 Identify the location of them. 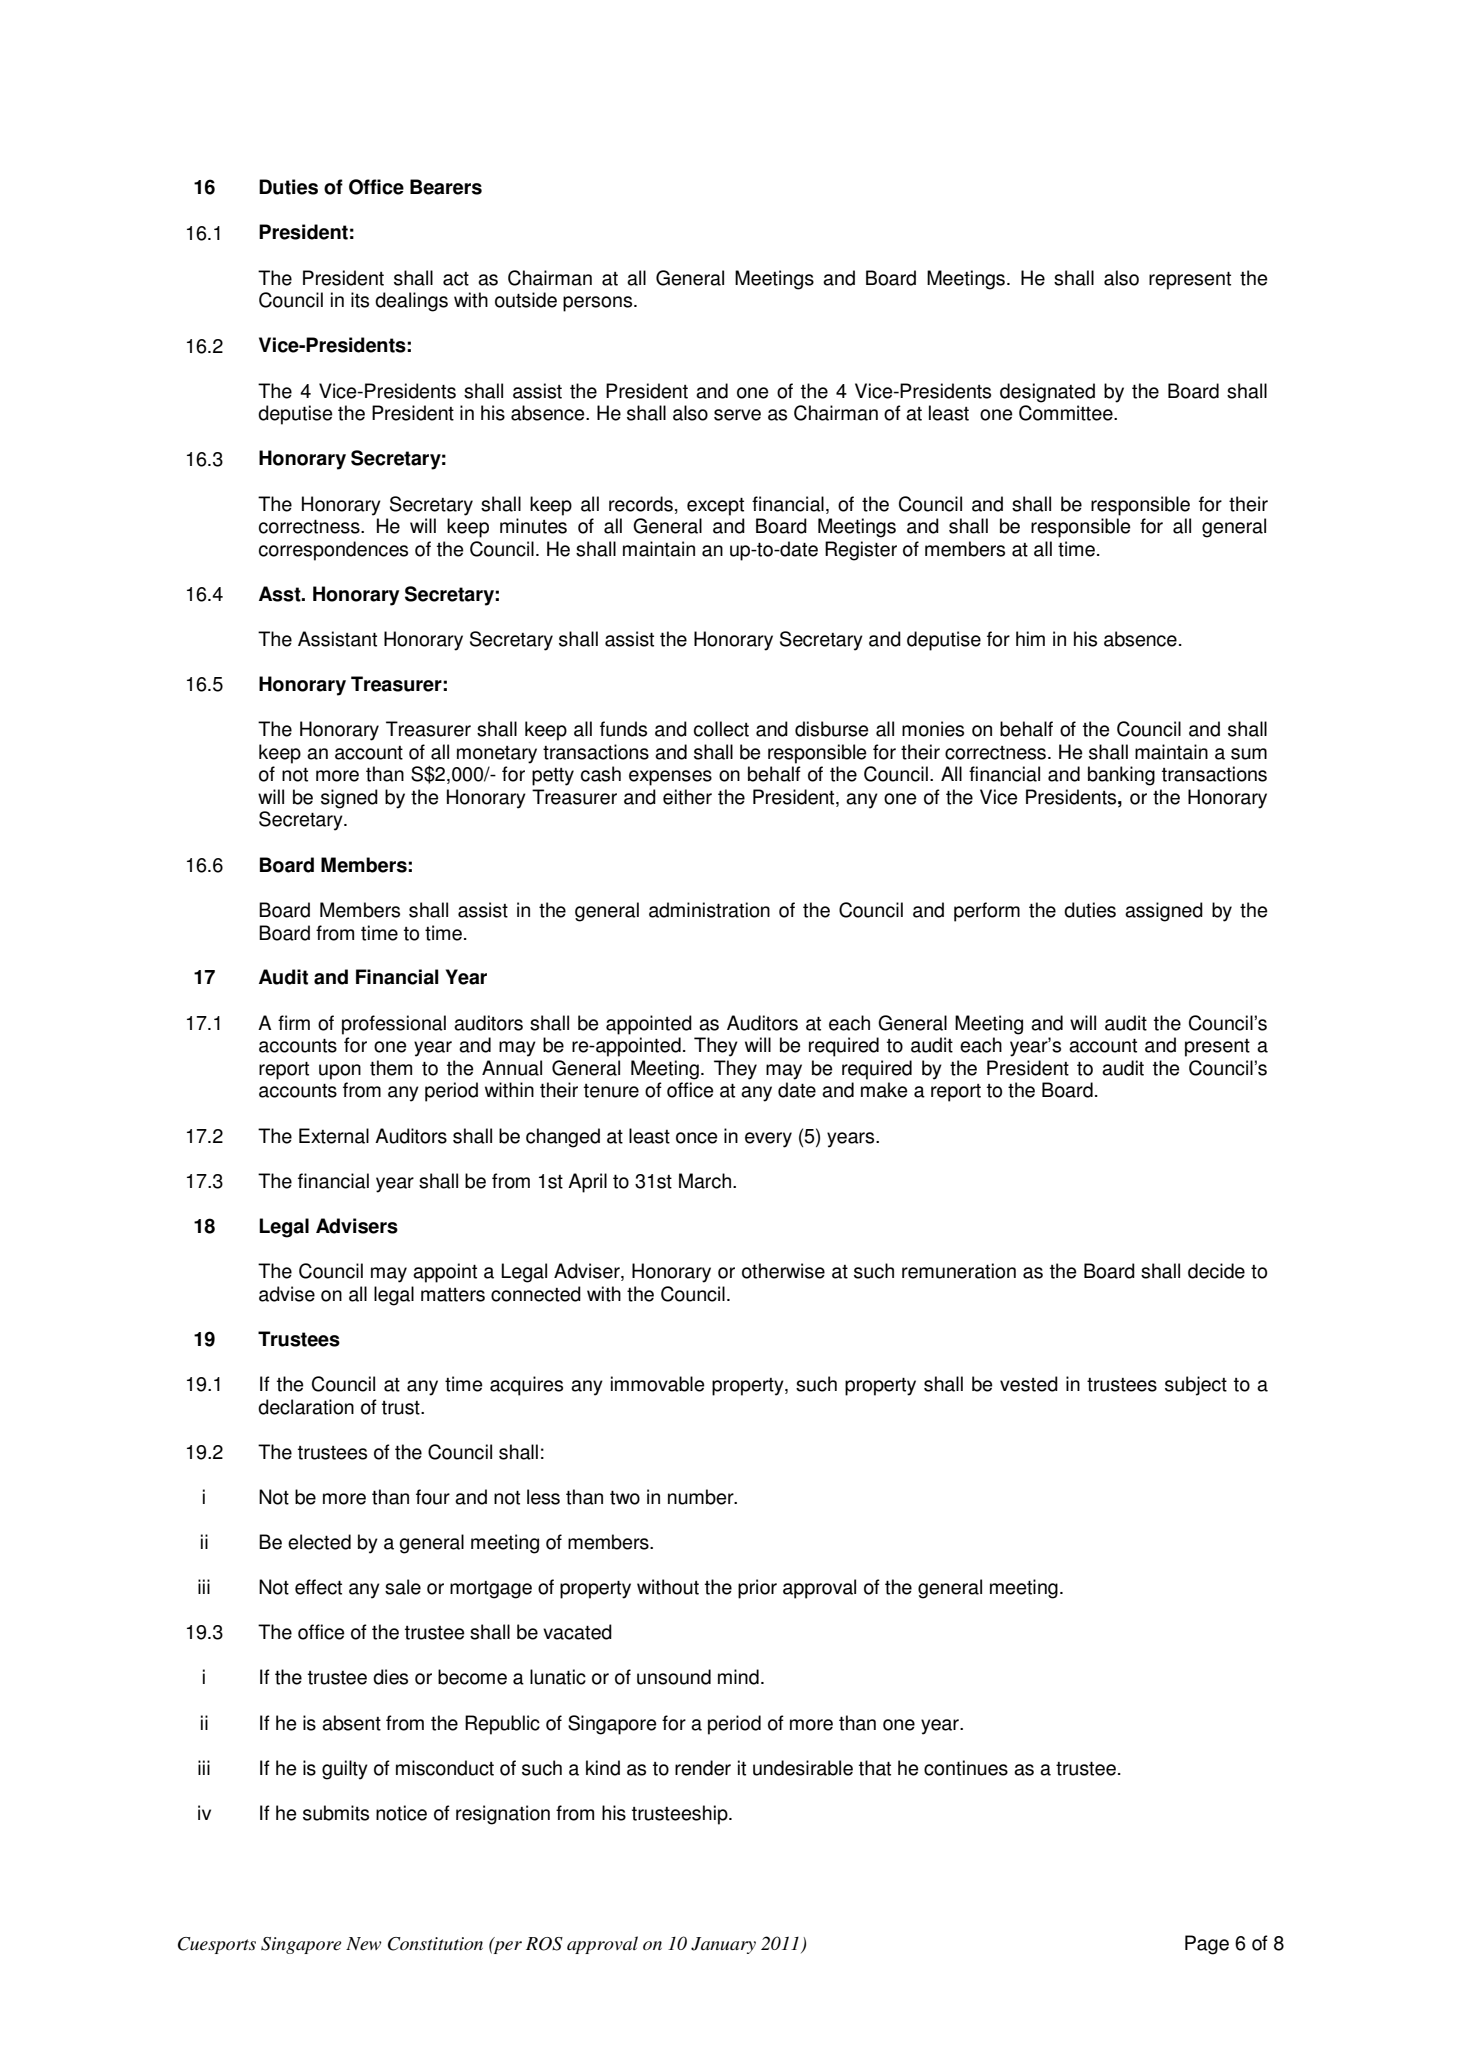
(391, 1068).
